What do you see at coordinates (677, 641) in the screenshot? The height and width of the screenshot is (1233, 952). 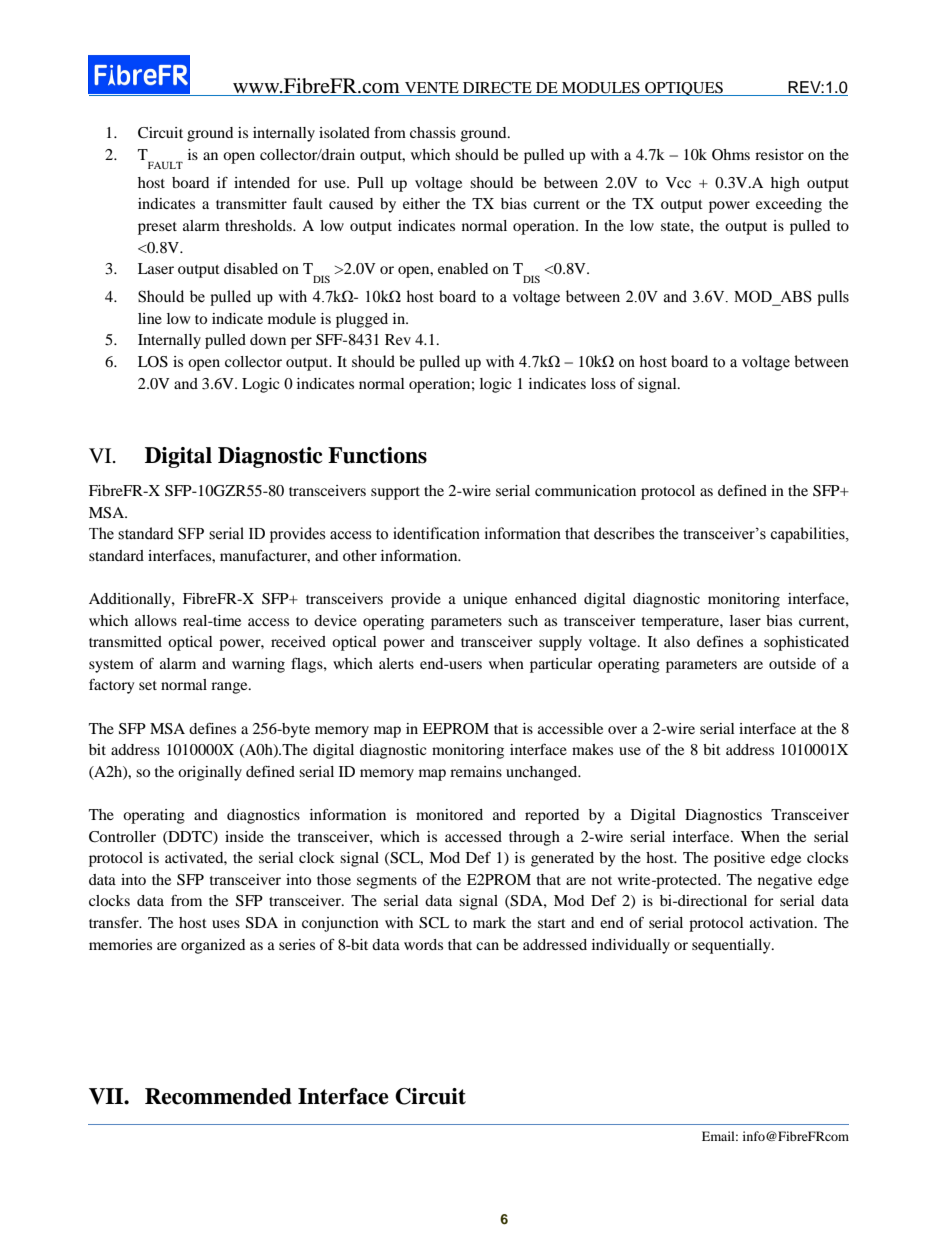 I see `also` at bounding box center [677, 641].
